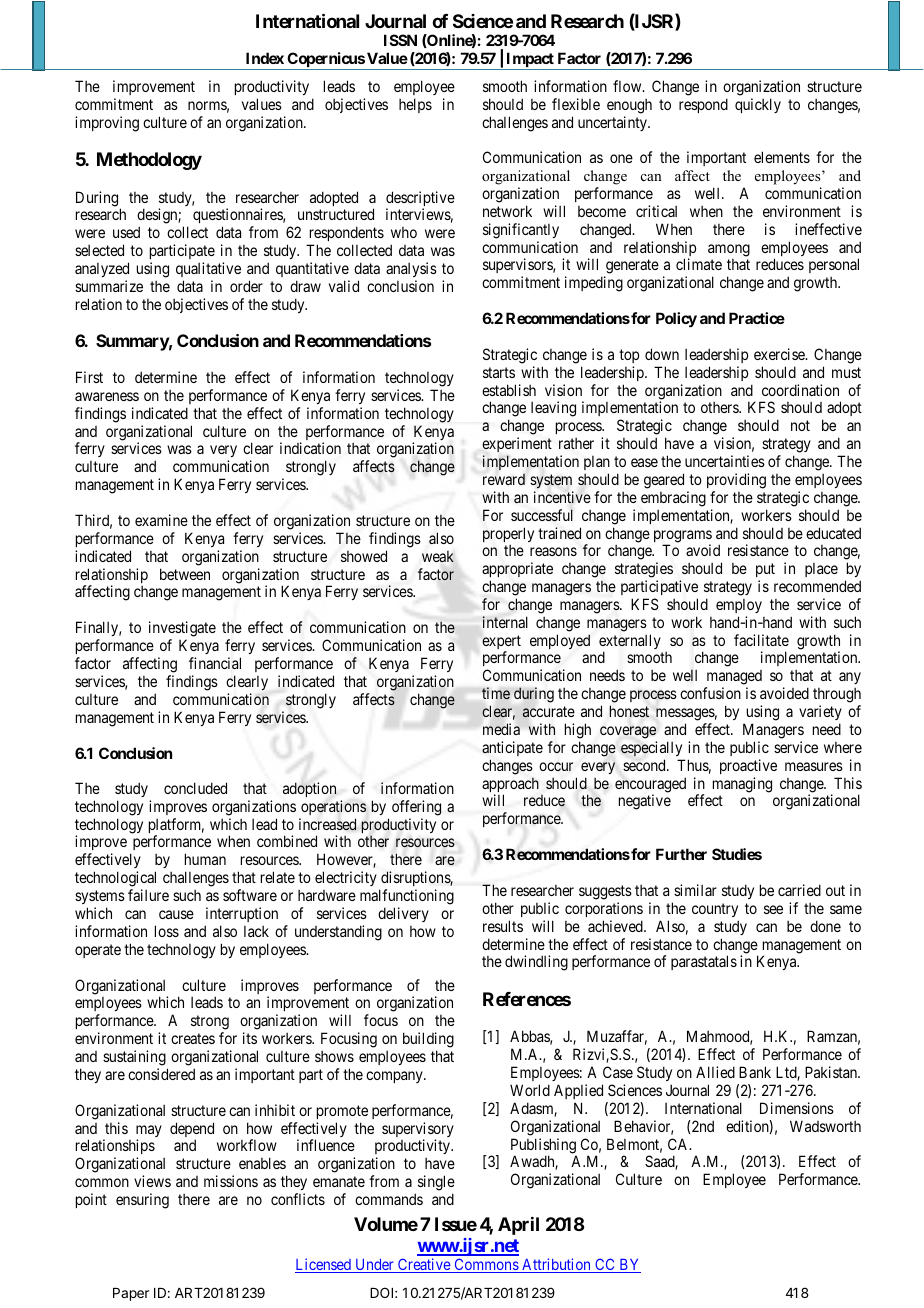  Describe the element at coordinates (265, 58) in the document. I see `Index` at that location.
